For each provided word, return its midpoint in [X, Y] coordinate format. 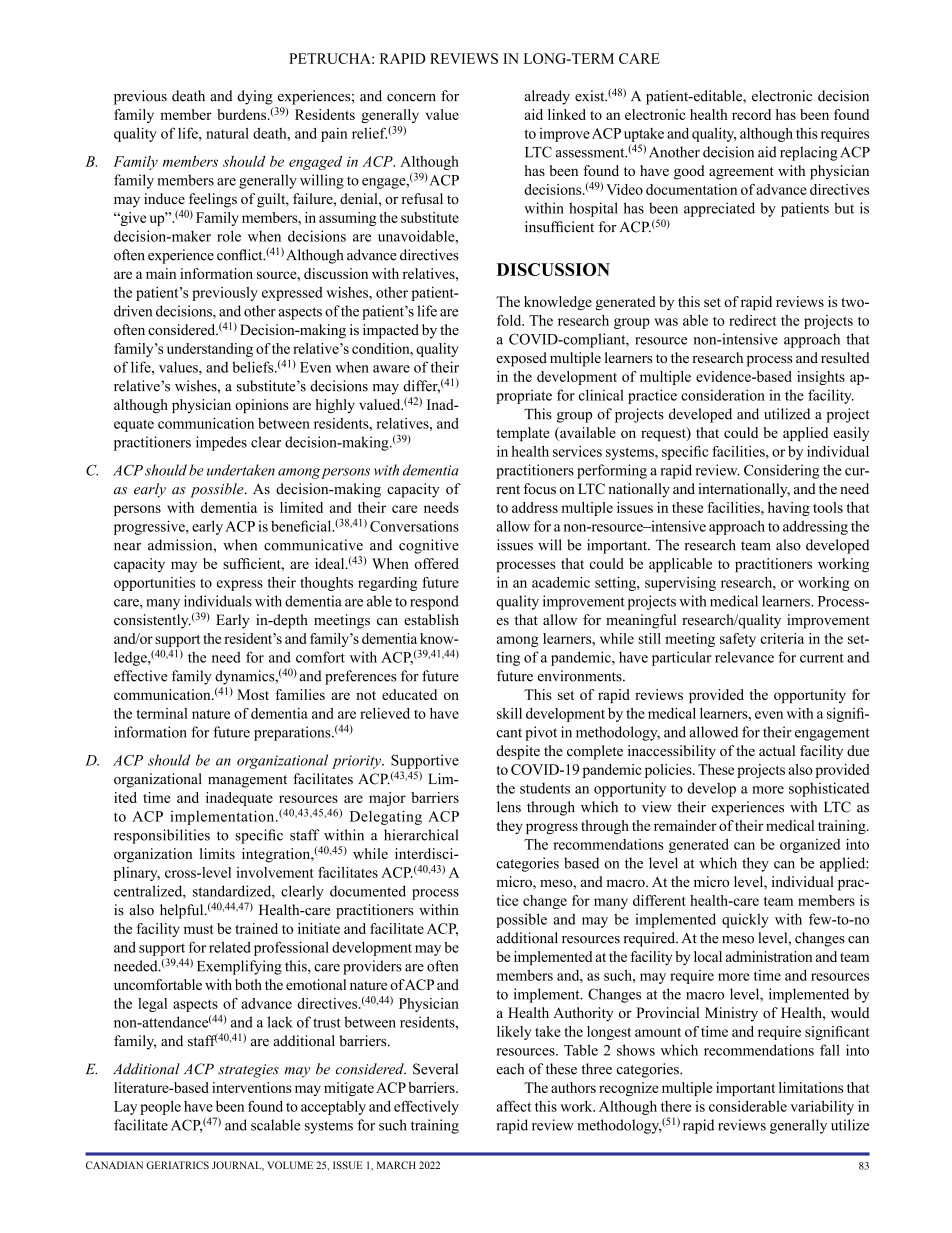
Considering [781, 471]
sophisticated [829, 789]
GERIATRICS [177, 1165]
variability [822, 1107]
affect [514, 1106]
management [247, 781]
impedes [221, 443]
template [523, 434]
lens [509, 807]
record [751, 114]
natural [227, 133]
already [547, 97]
